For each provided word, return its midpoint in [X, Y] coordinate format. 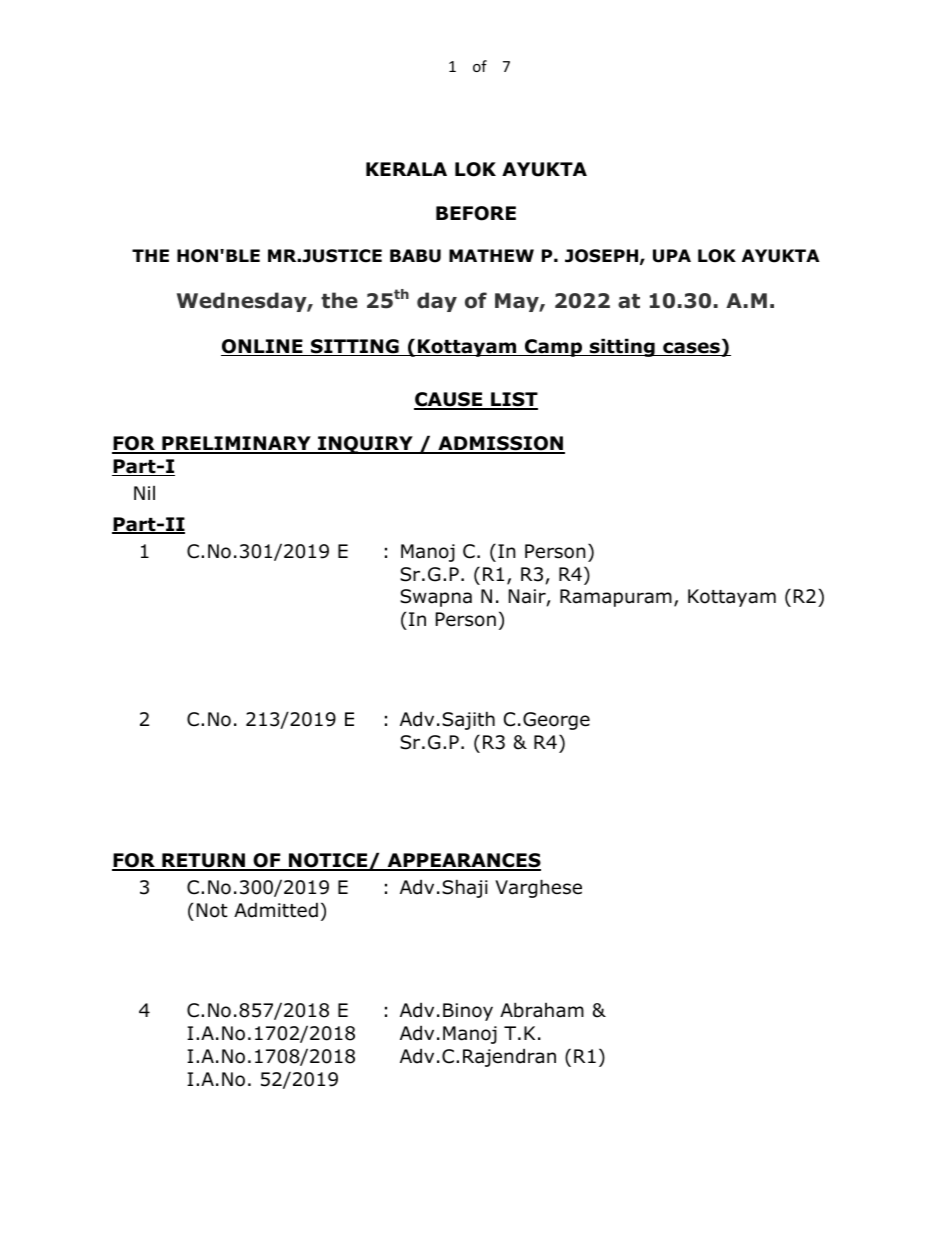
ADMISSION [500, 444]
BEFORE [476, 213]
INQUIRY [365, 445]
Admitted [276, 910]
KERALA [406, 169]
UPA [672, 256]
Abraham [542, 1010]
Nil [144, 493]
